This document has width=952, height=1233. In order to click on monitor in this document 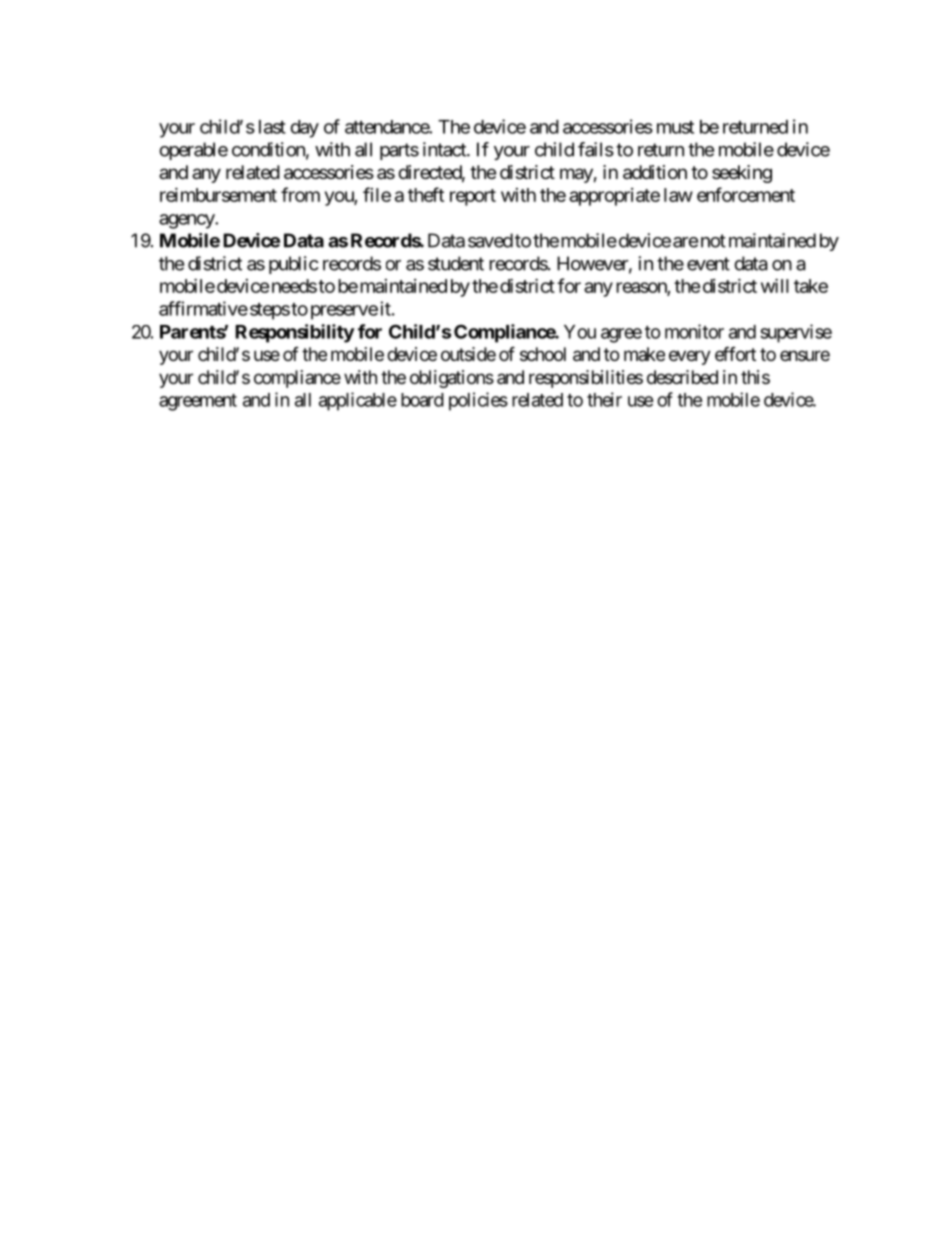, I will do `click(694, 331)`.
